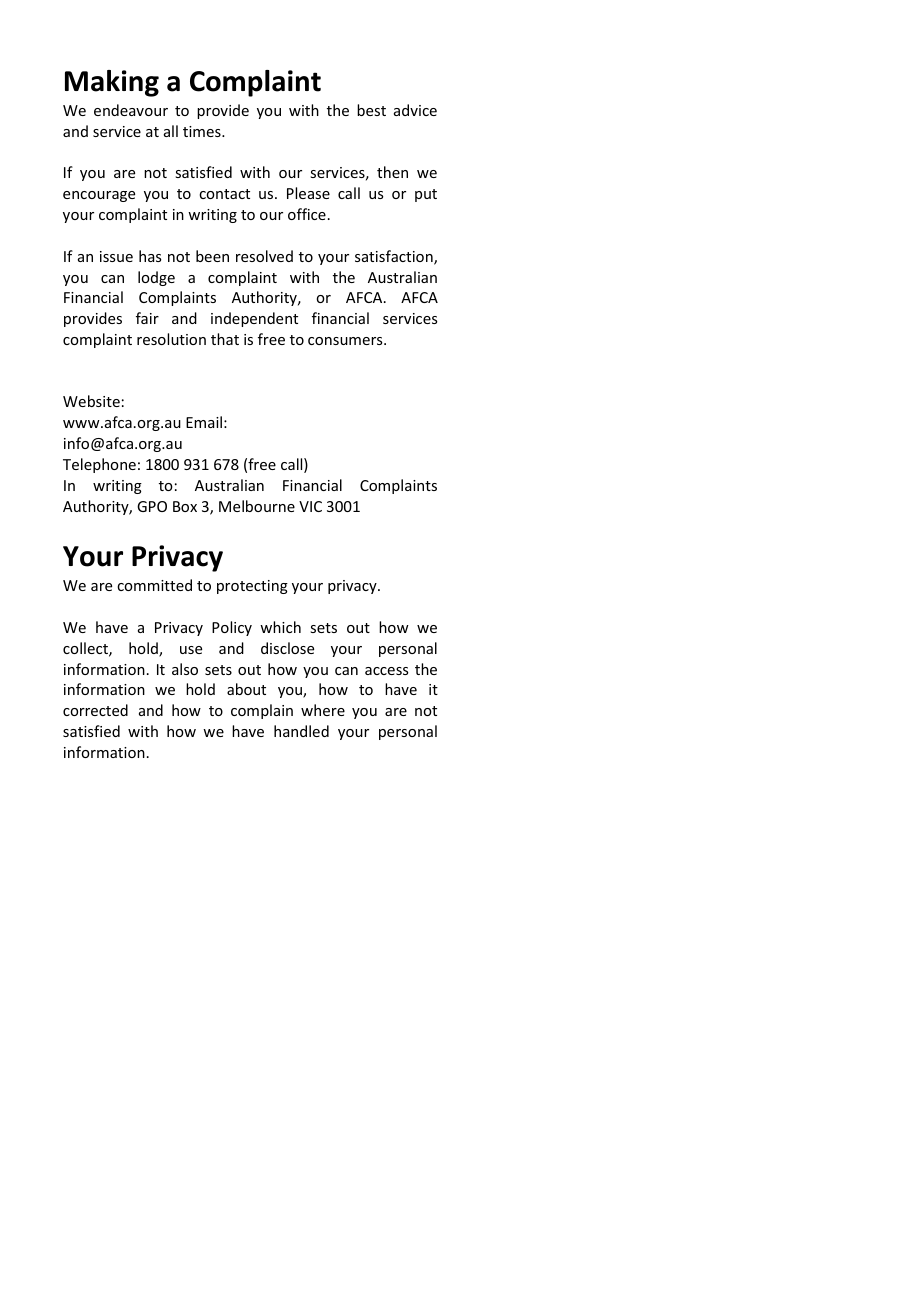  What do you see at coordinates (203, 131) in the screenshot?
I see `times` at bounding box center [203, 131].
